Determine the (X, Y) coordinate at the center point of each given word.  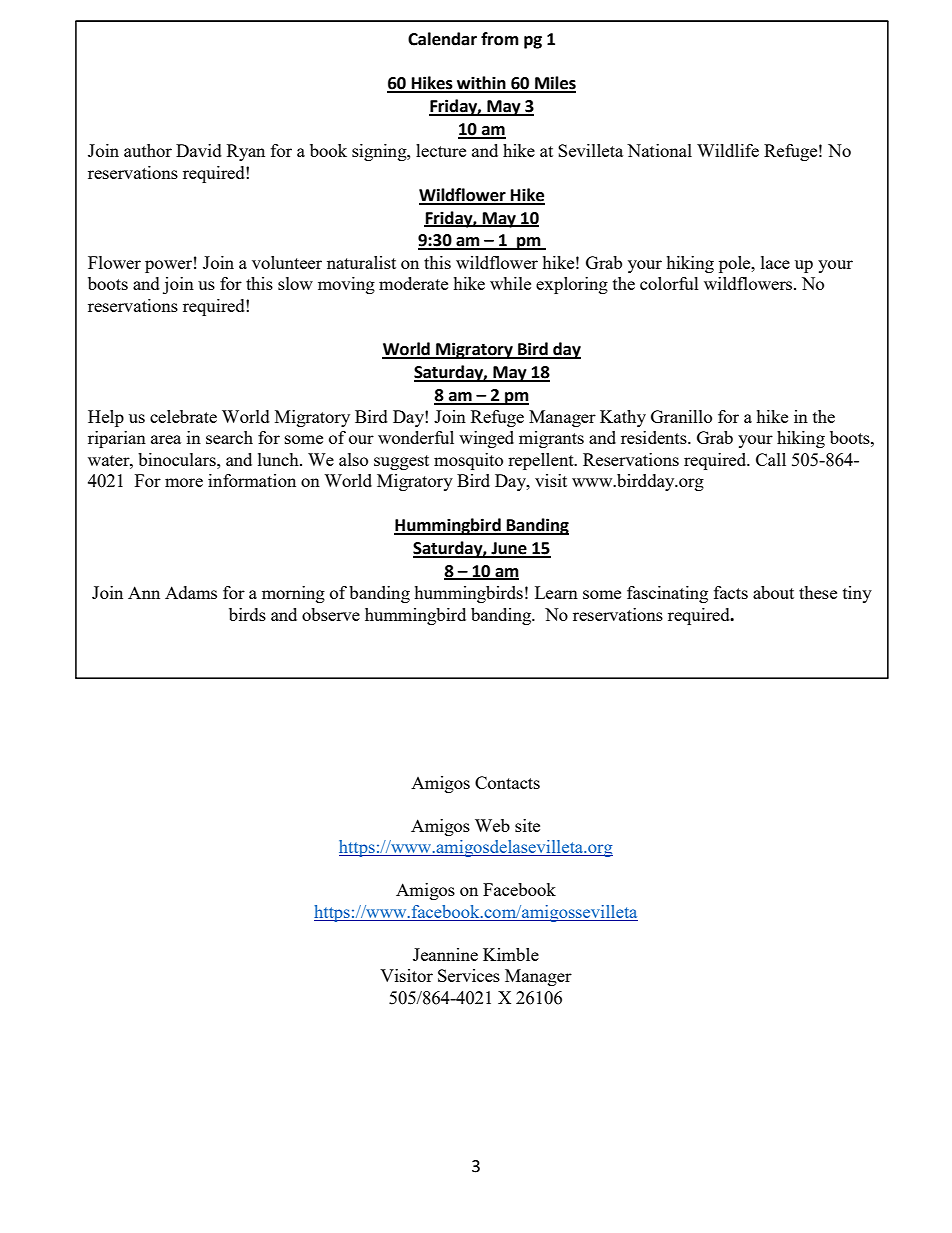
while (510, 283)
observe (331, 614)
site (527, 825)
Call (771, 459)
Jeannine (445, 954)
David (199, 150)
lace (775, 262)
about (773, 592)
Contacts (507, 782)
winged (486, 439)
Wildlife (728, 150)
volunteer (287, 262)
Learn (556, 592)
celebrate (183, 416)
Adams (191, 592)
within (481, 84)
